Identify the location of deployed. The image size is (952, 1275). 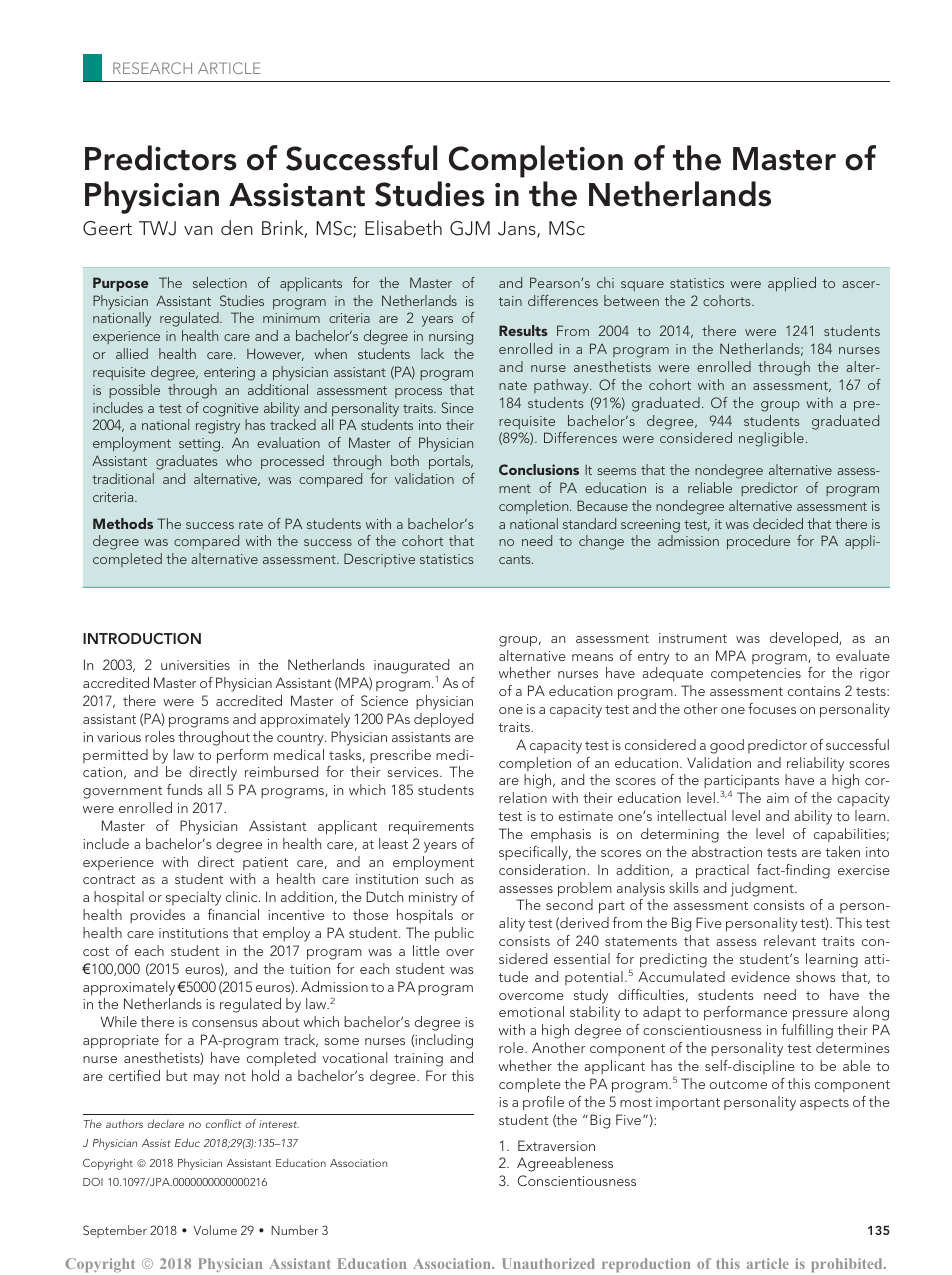
(443, 720).
